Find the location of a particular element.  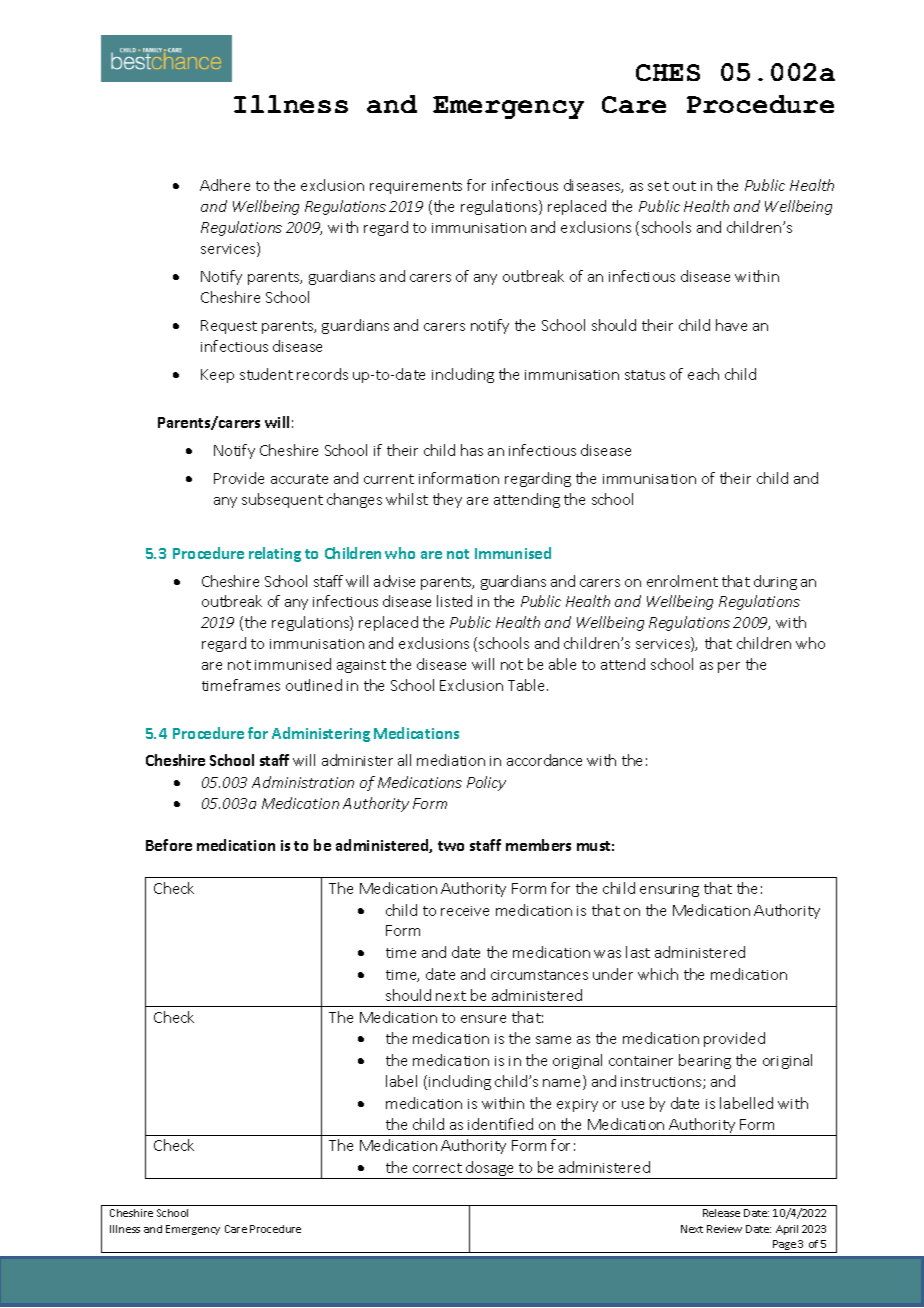

requirements is located at coordinates (416, 187).
